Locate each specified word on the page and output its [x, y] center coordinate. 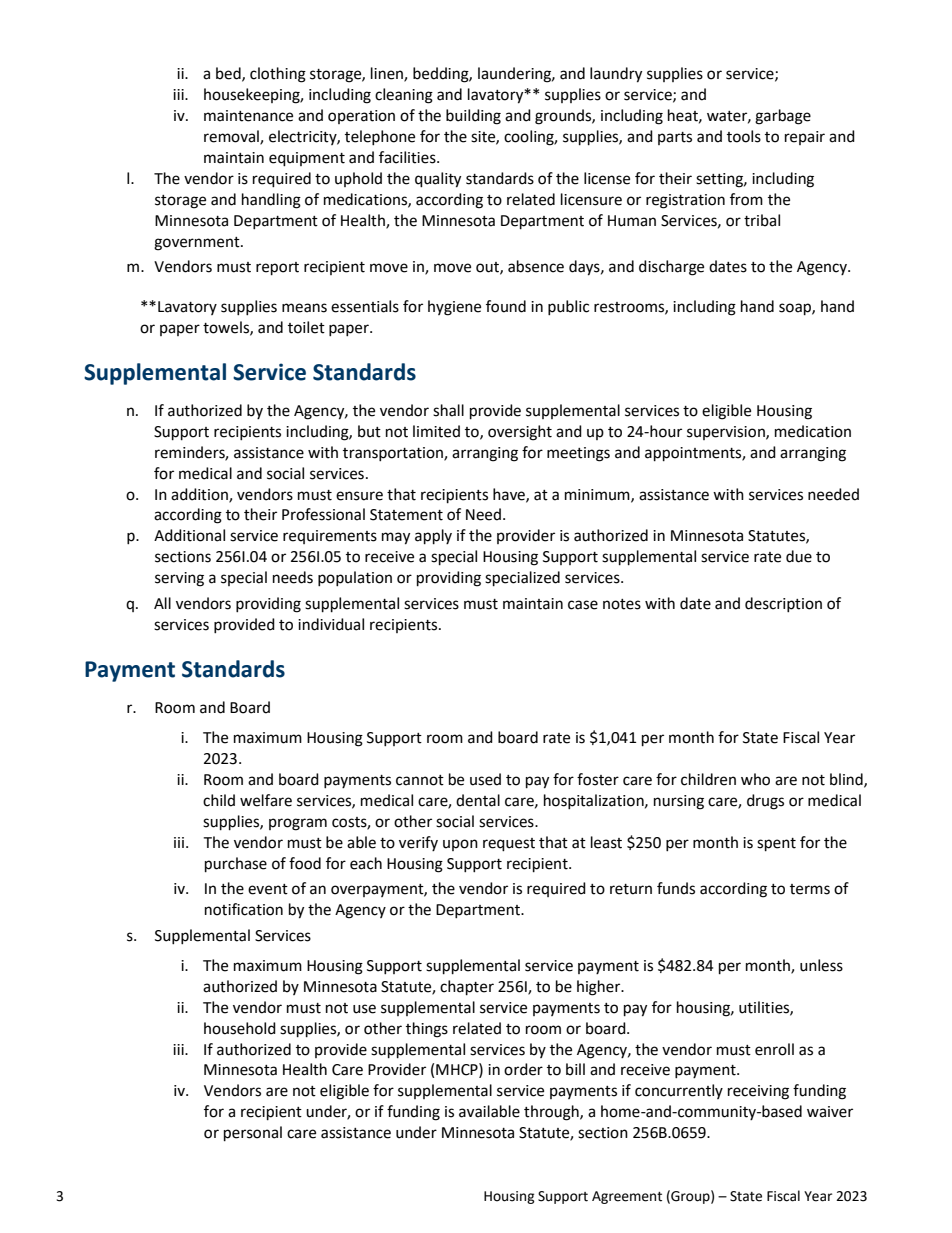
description [783, 604]
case [583, 605]
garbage [783, 117]
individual [331, 624]
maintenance [248, 116]
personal [253, 1134]
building [473, 117]
